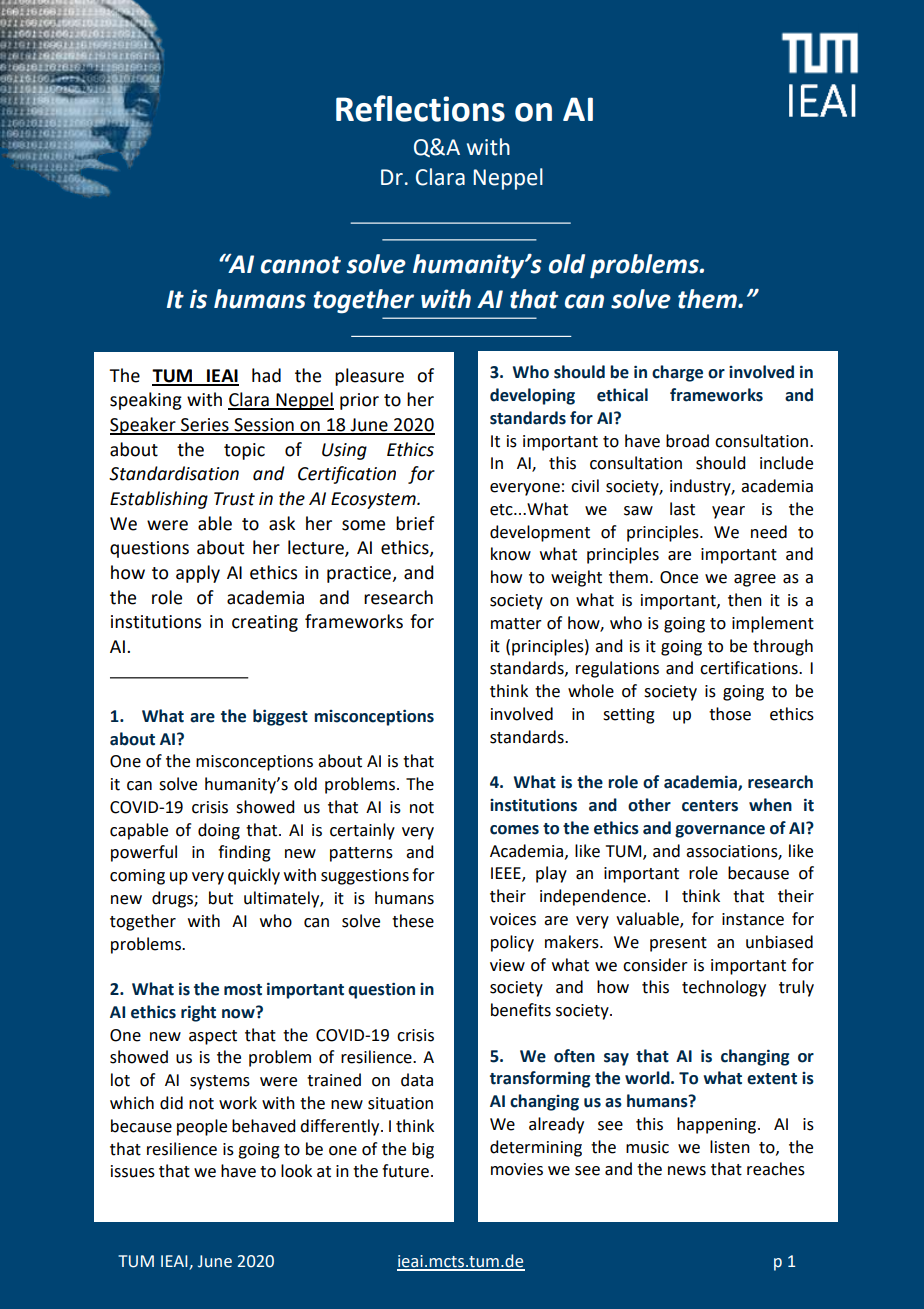 The image size is (924, 1309). What do you see at coordinates (532, 396) in the document?
I see `developing` at bounding box center [532, 396].
